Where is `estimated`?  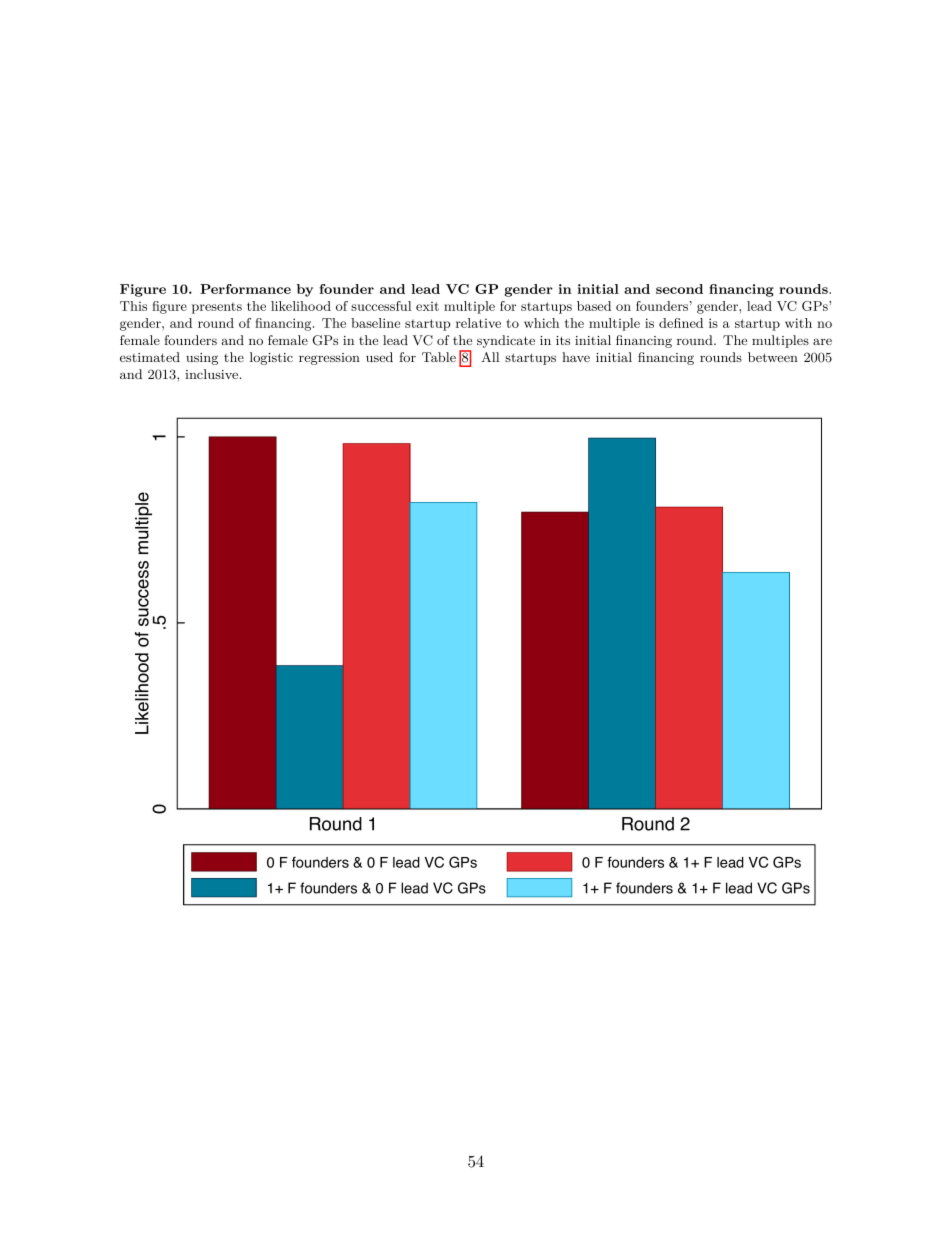
estimated is located at coordinates (150, 357).
